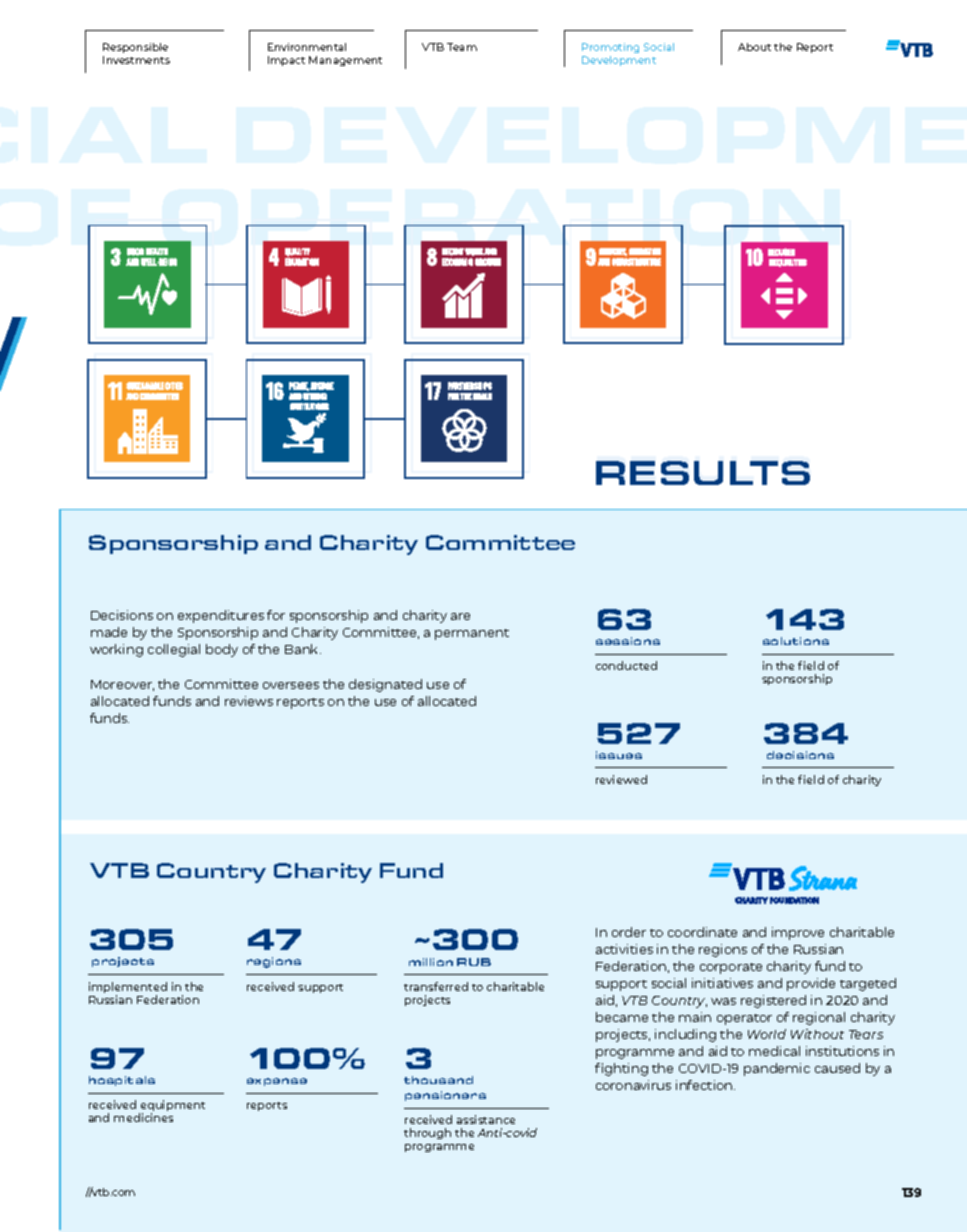 The height and width of the screenshot is (1232, 967). What do you see at coordinates (472, 634) in the screenshot?
I see `permanent` at bounding box center [472, 634].
